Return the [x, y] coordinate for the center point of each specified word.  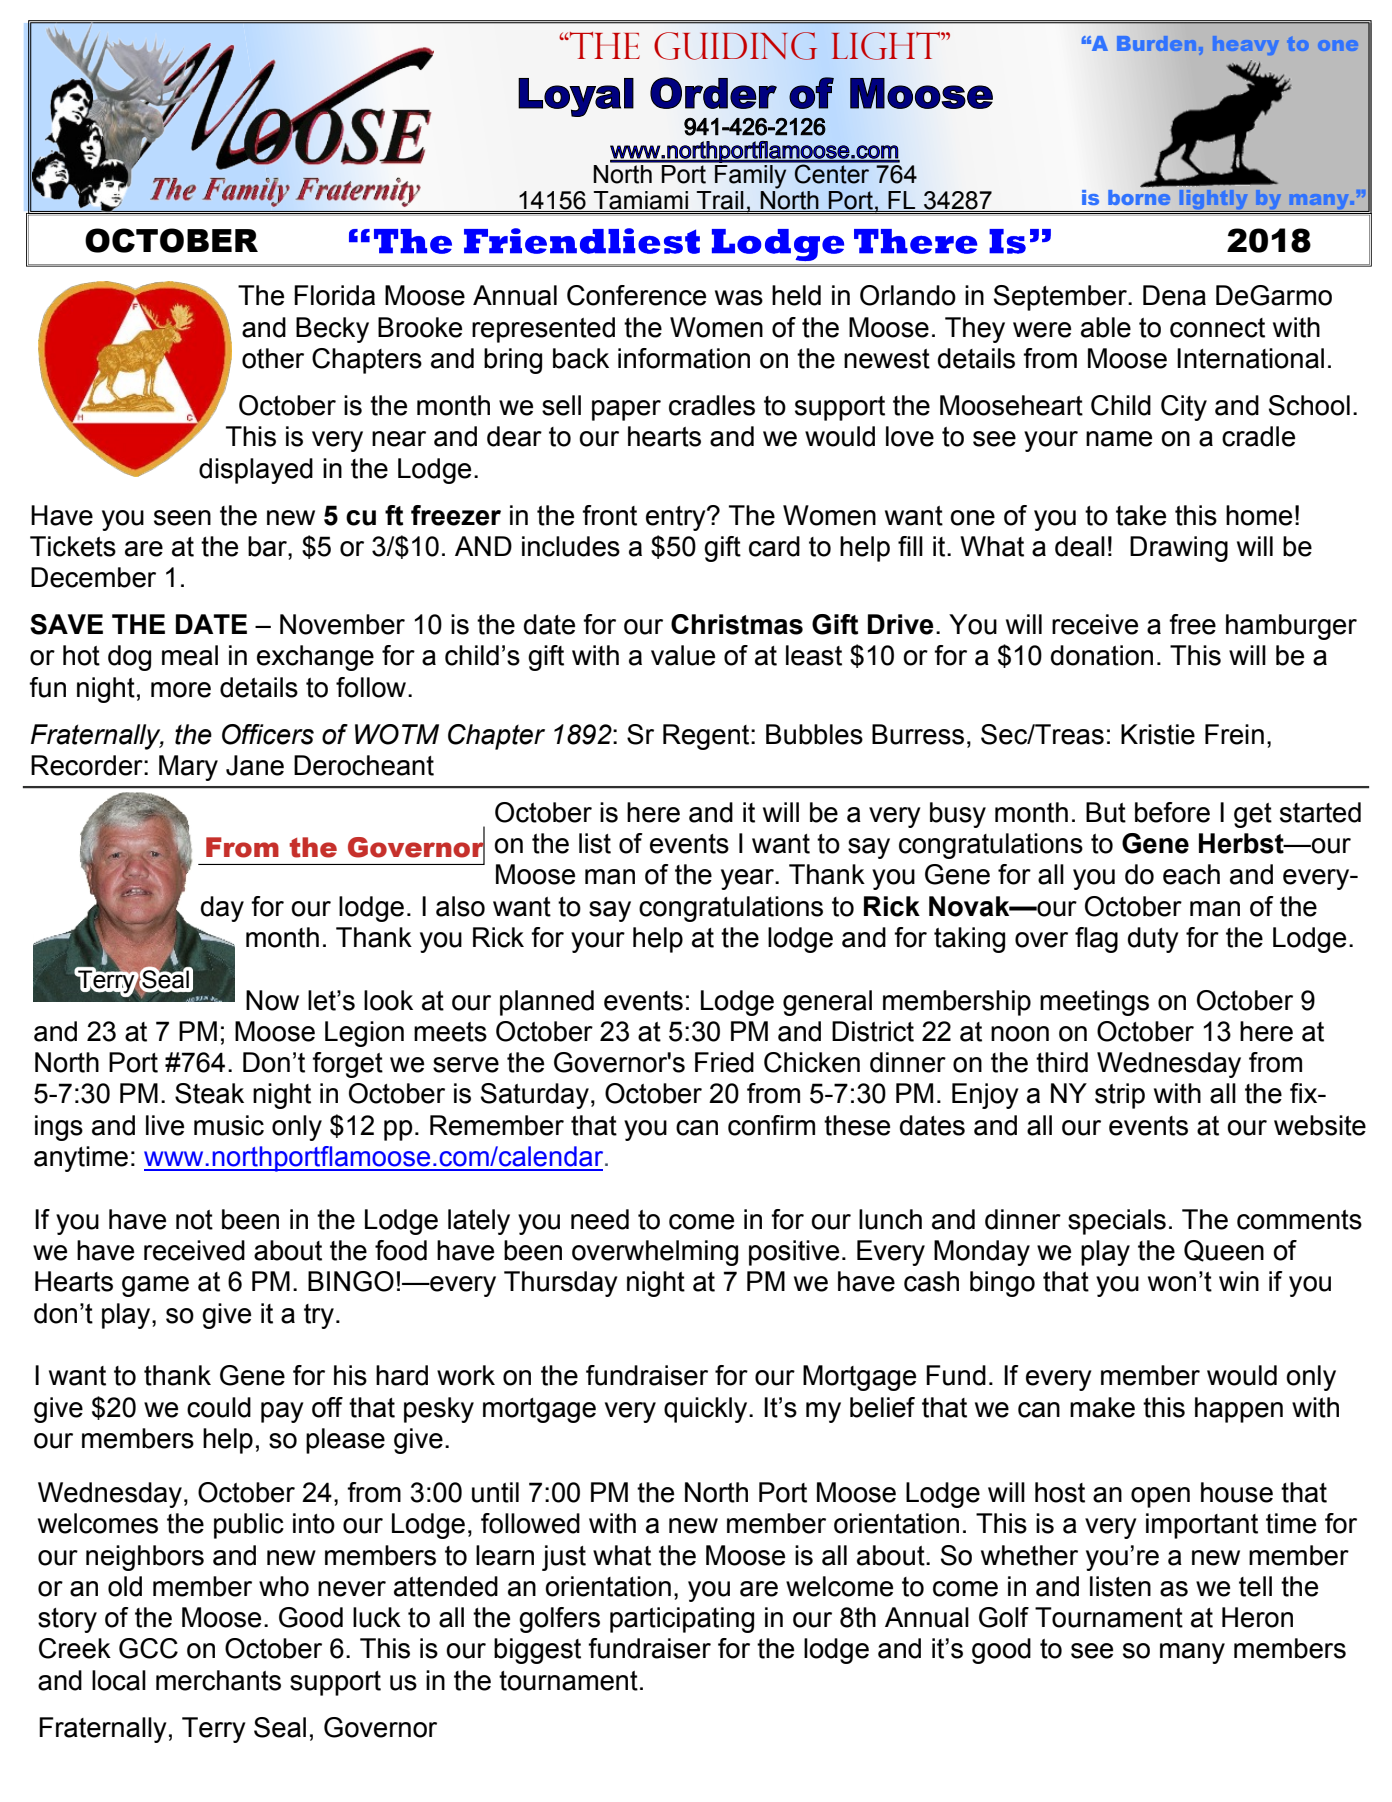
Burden [1156, 43]
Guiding [735, 46]
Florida [334, 295]
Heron [1257, 1617]
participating [682, 1620]
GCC [148, 1648]
